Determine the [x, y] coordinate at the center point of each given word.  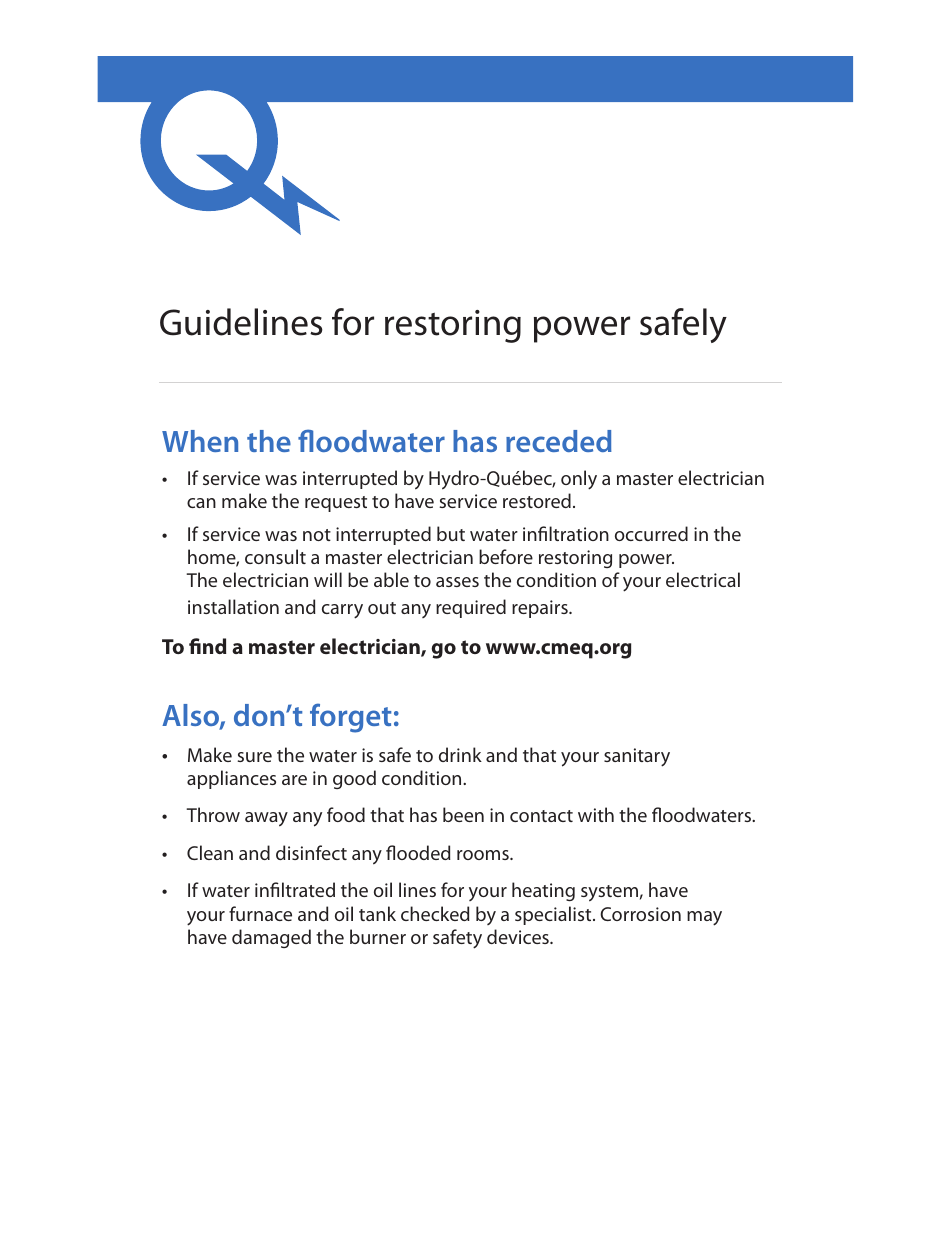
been [463, 814]
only [579, 480]
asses [457, 582]
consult [275, 556]
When [200, 441]
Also [191, 716]
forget [350, 718]
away [266, 819]
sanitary [637, 757]
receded [559, 441]
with [596, 814]
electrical [703, 579]
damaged [271, 938]
